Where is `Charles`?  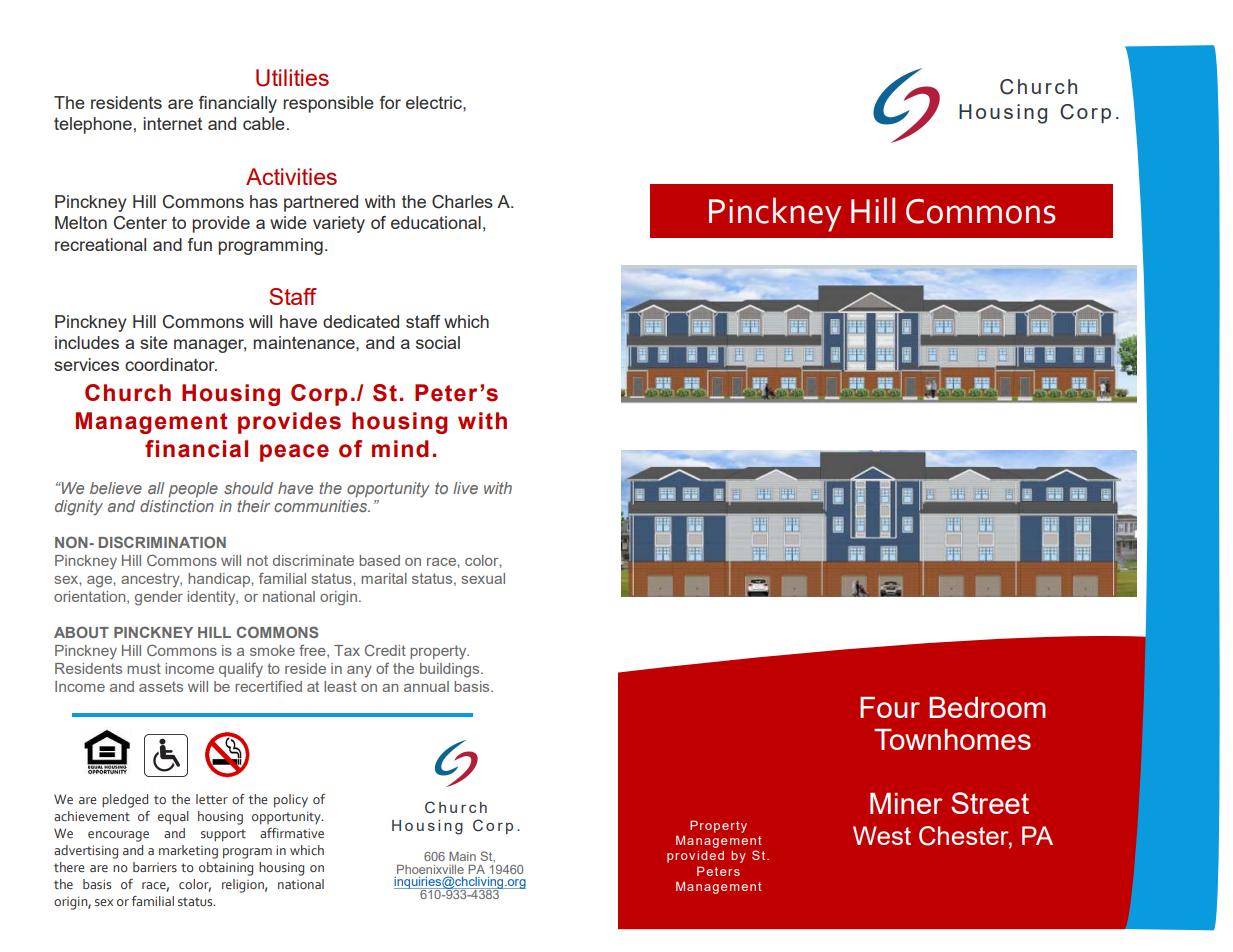 Charles is located at coordinates (462, 202).
